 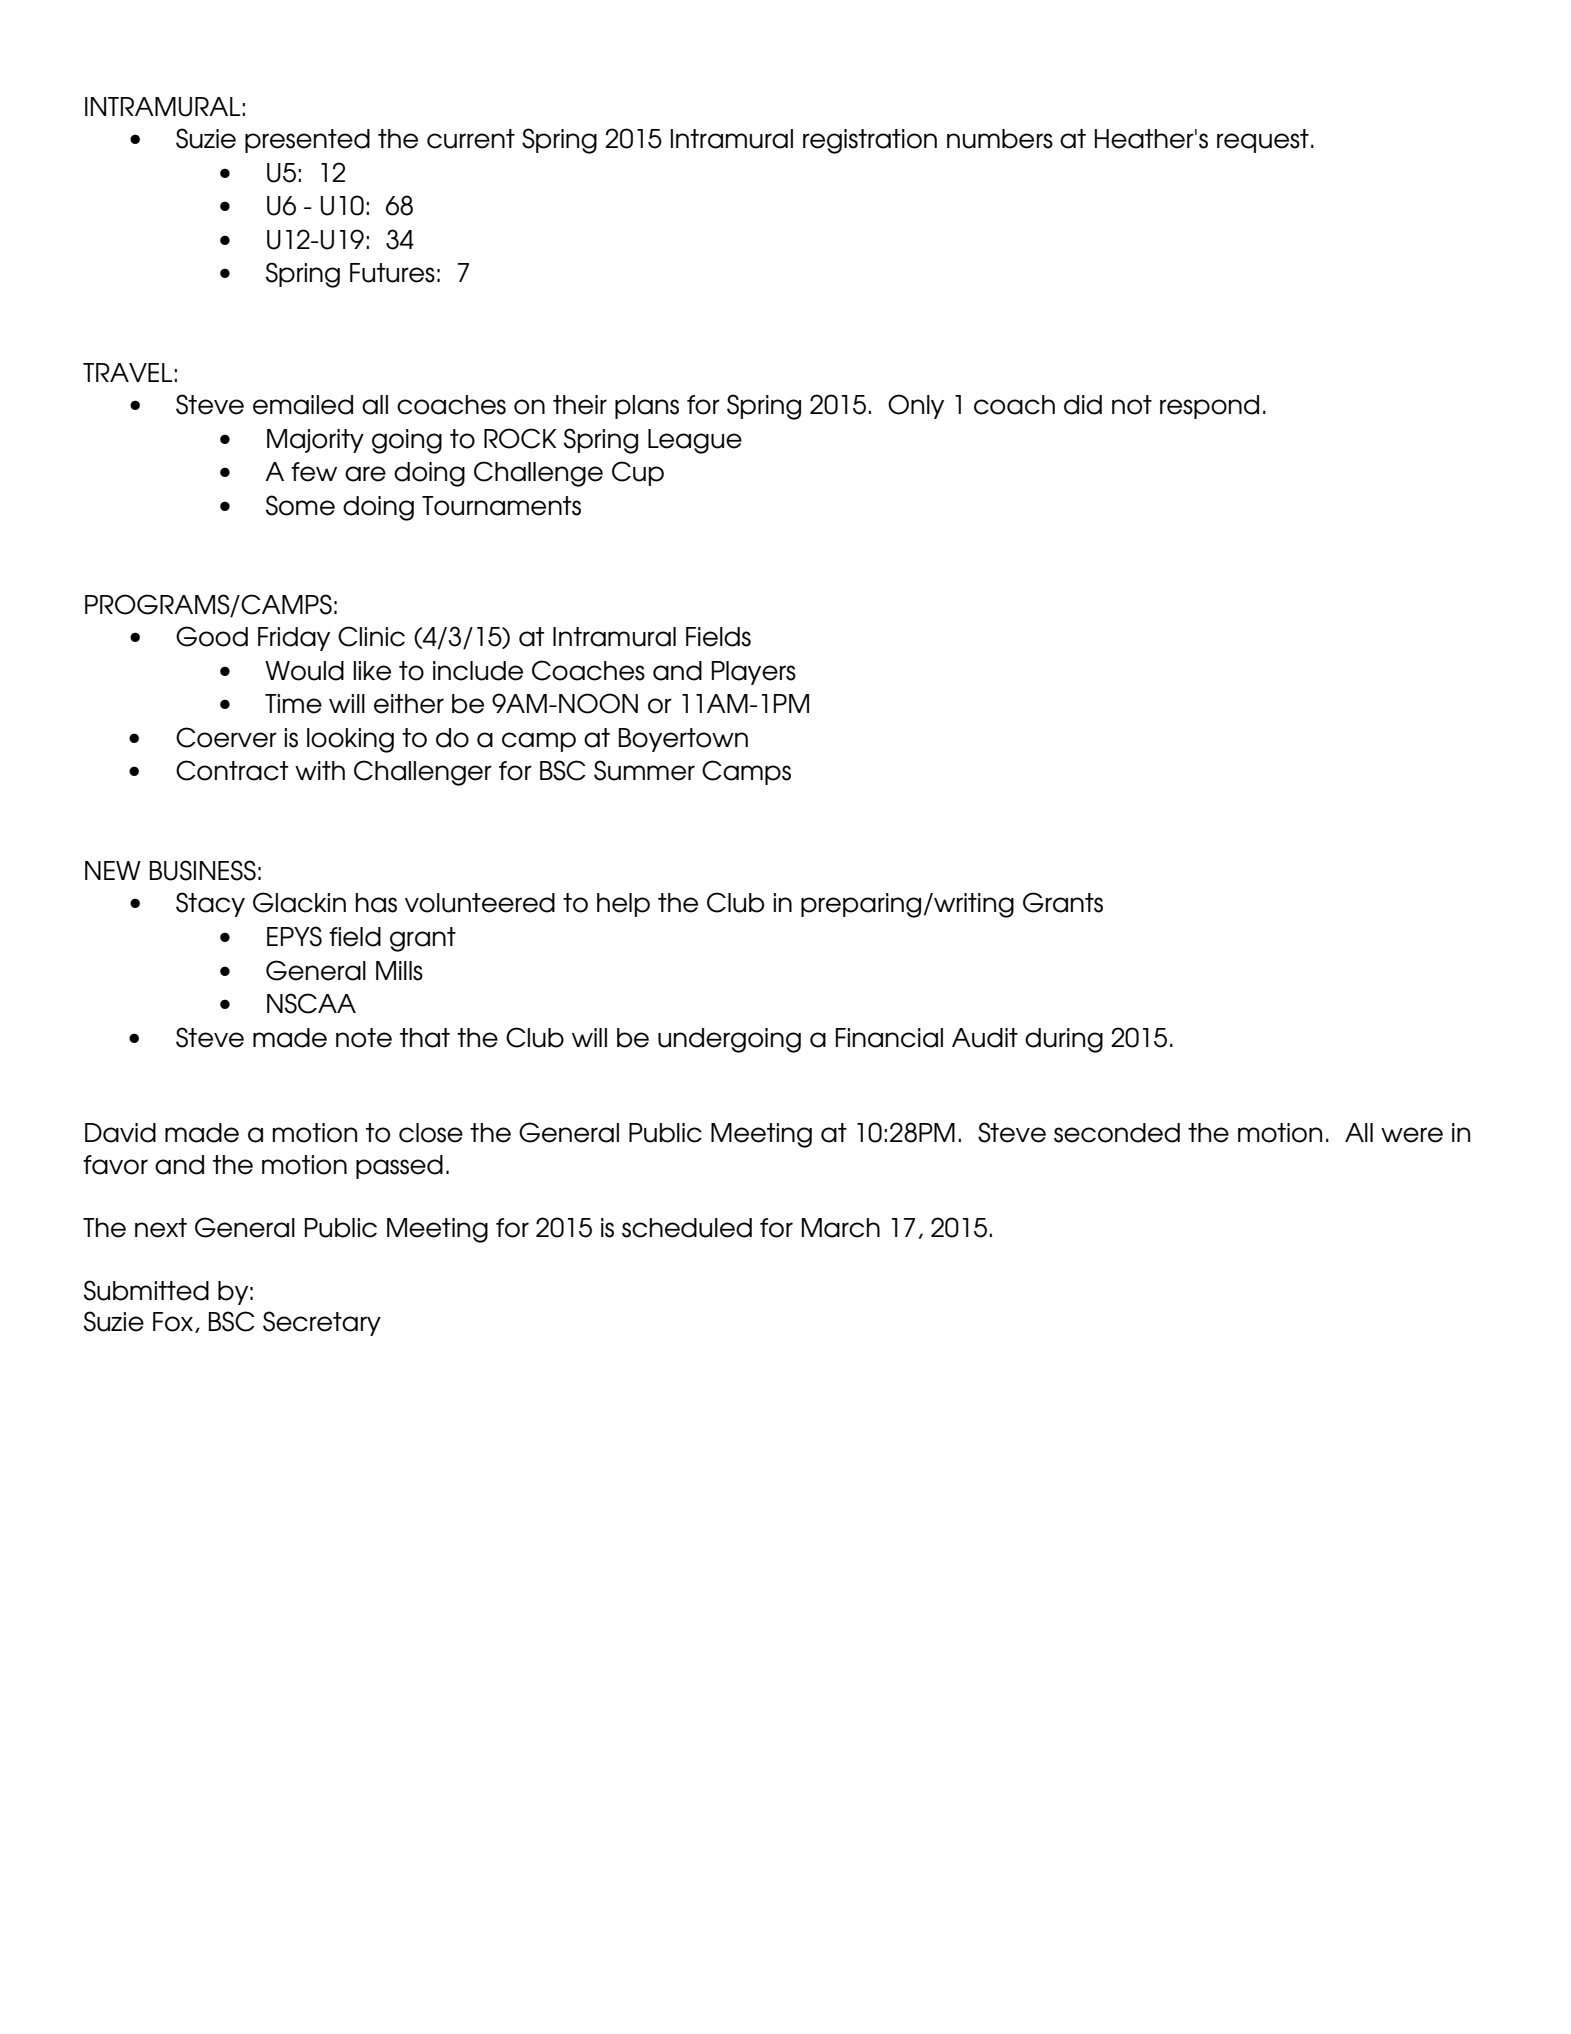 I want to click on request, so click(x=1263, y=141).
